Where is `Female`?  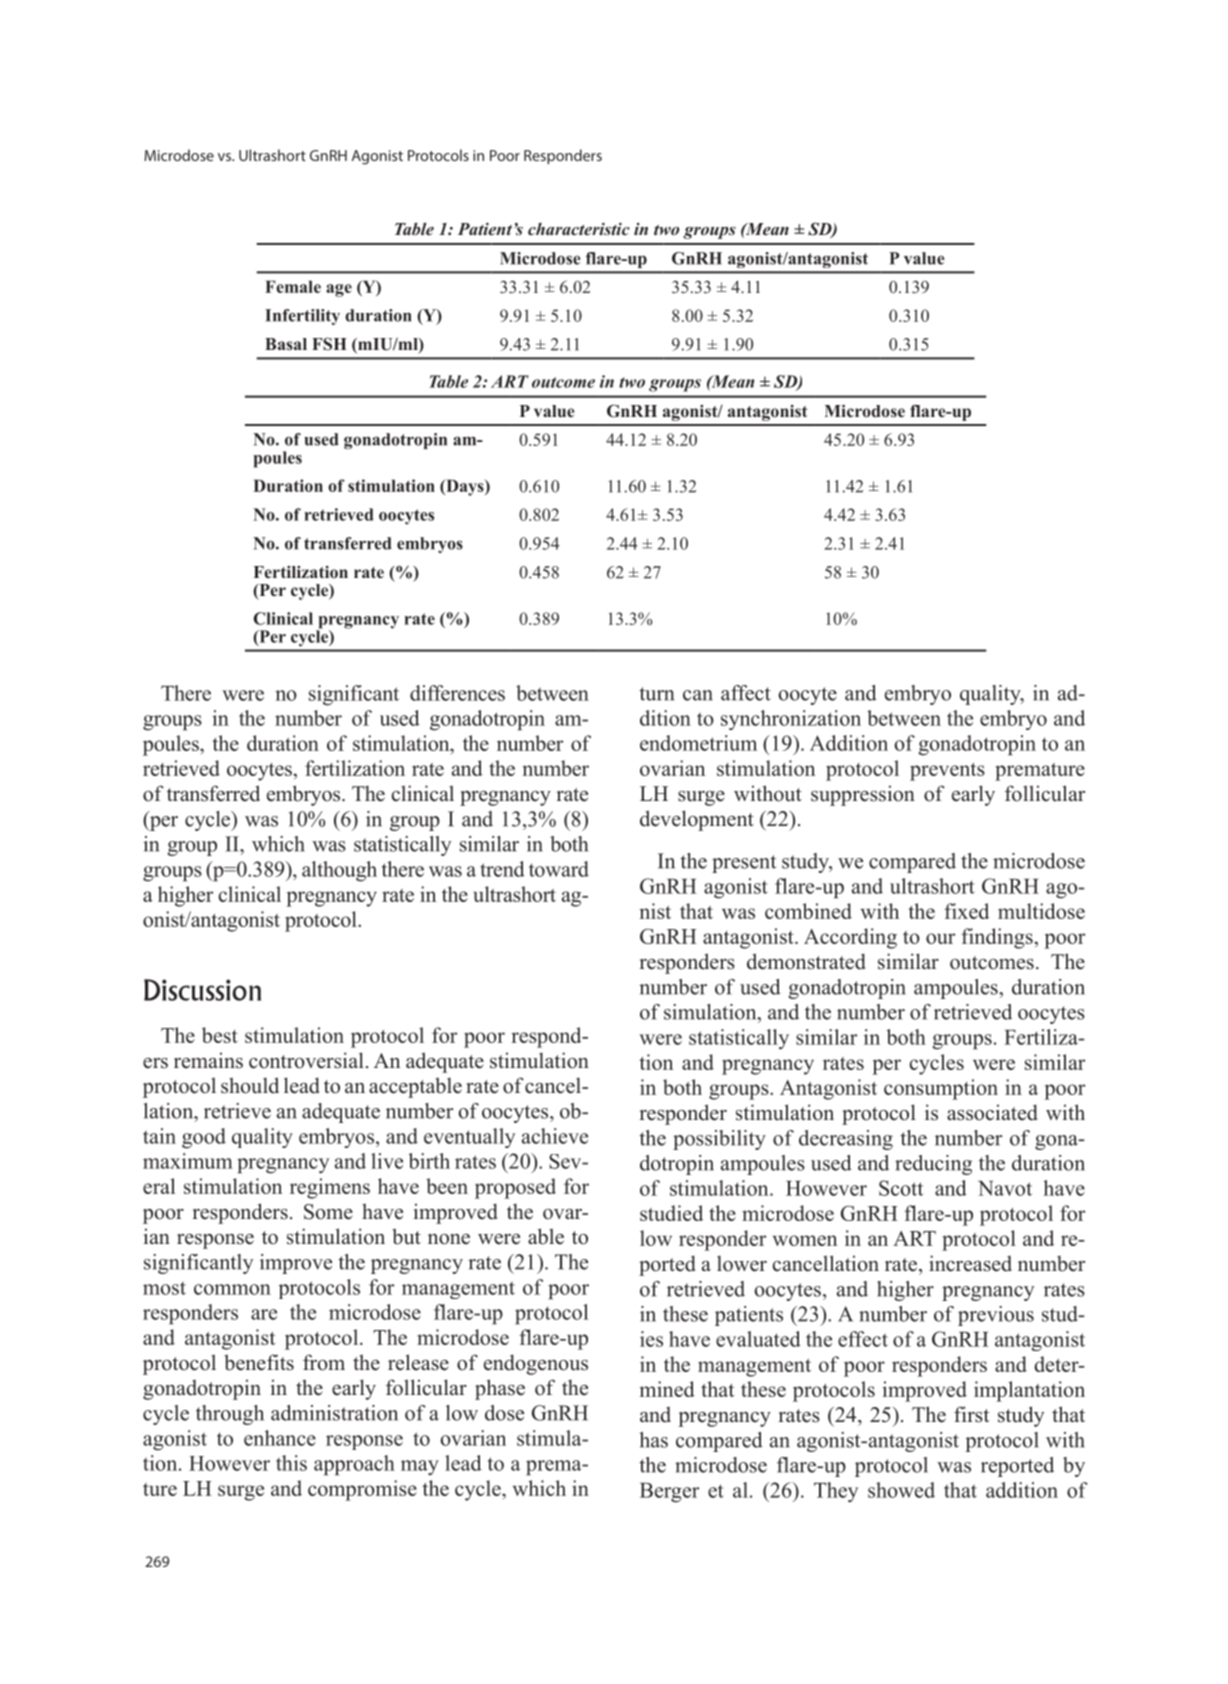 Female is located at coordinates (293, 286).
